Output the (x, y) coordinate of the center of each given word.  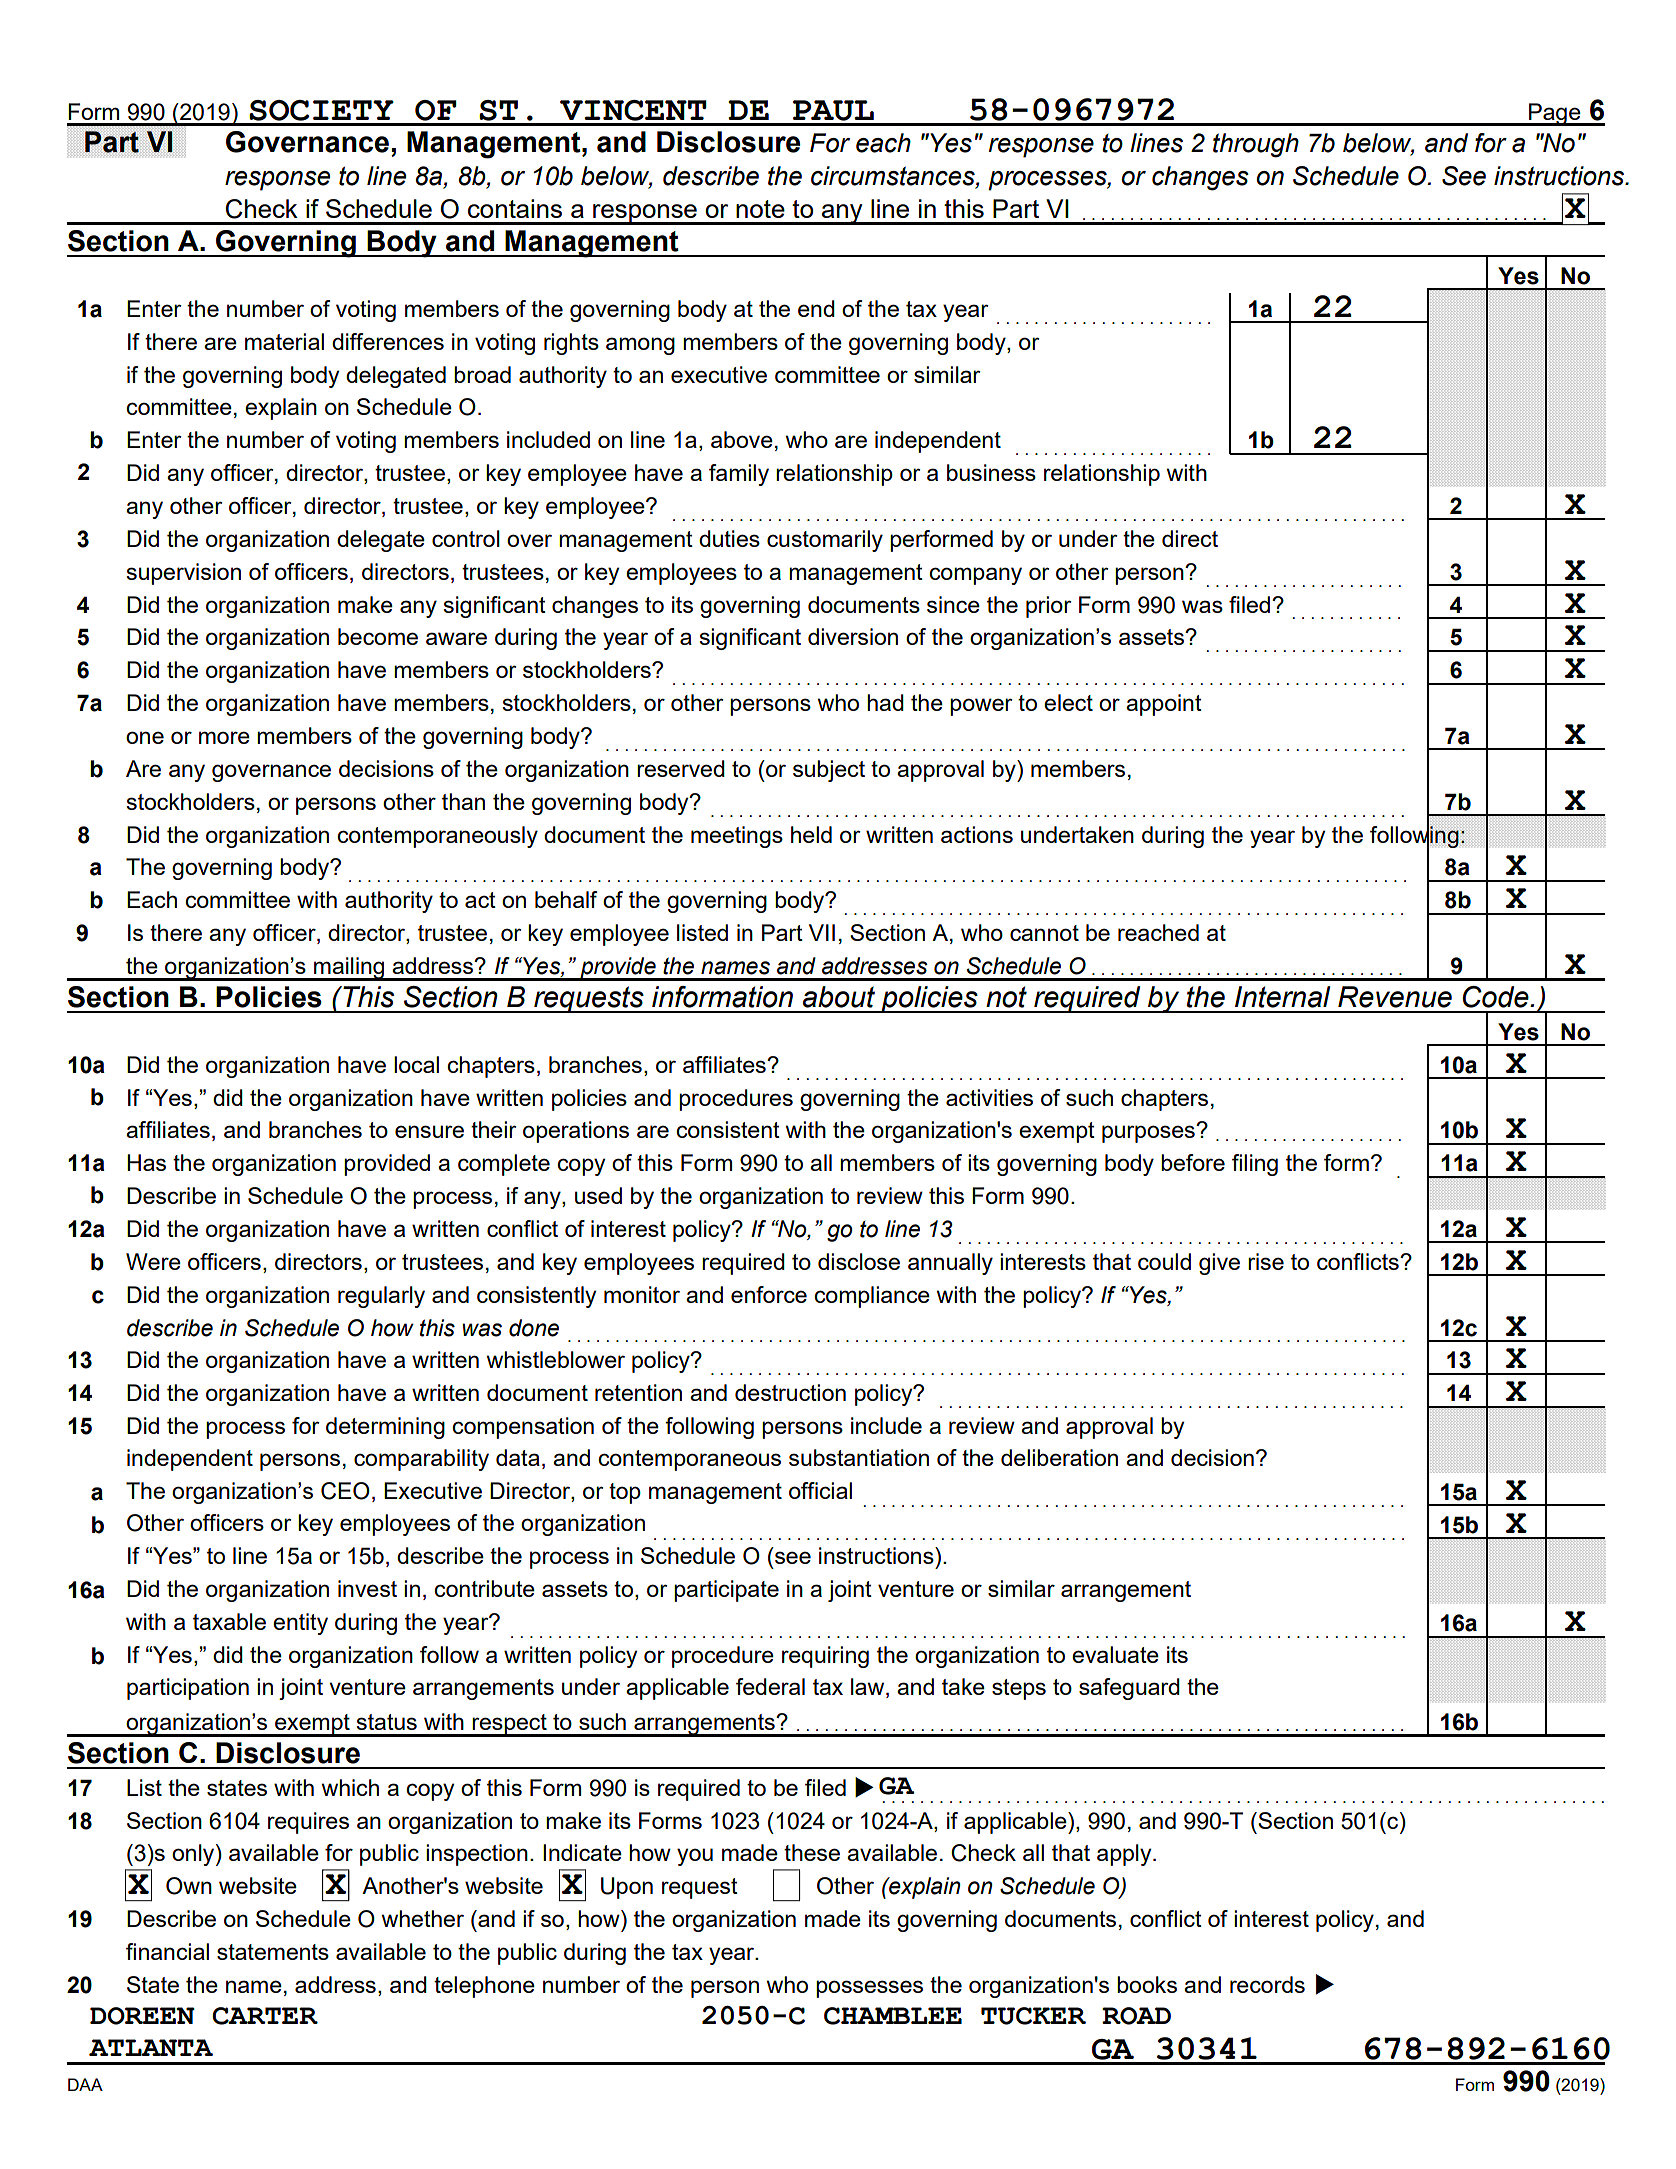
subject (829, 771)
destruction (790, 1392)
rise (1266, 1261)
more (224, 737)
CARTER (265, 2016)
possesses (869, 1989)
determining (385, 1428)
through (1256, 145)
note (760, 209)
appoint (1164, 705)
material (284, 341)
